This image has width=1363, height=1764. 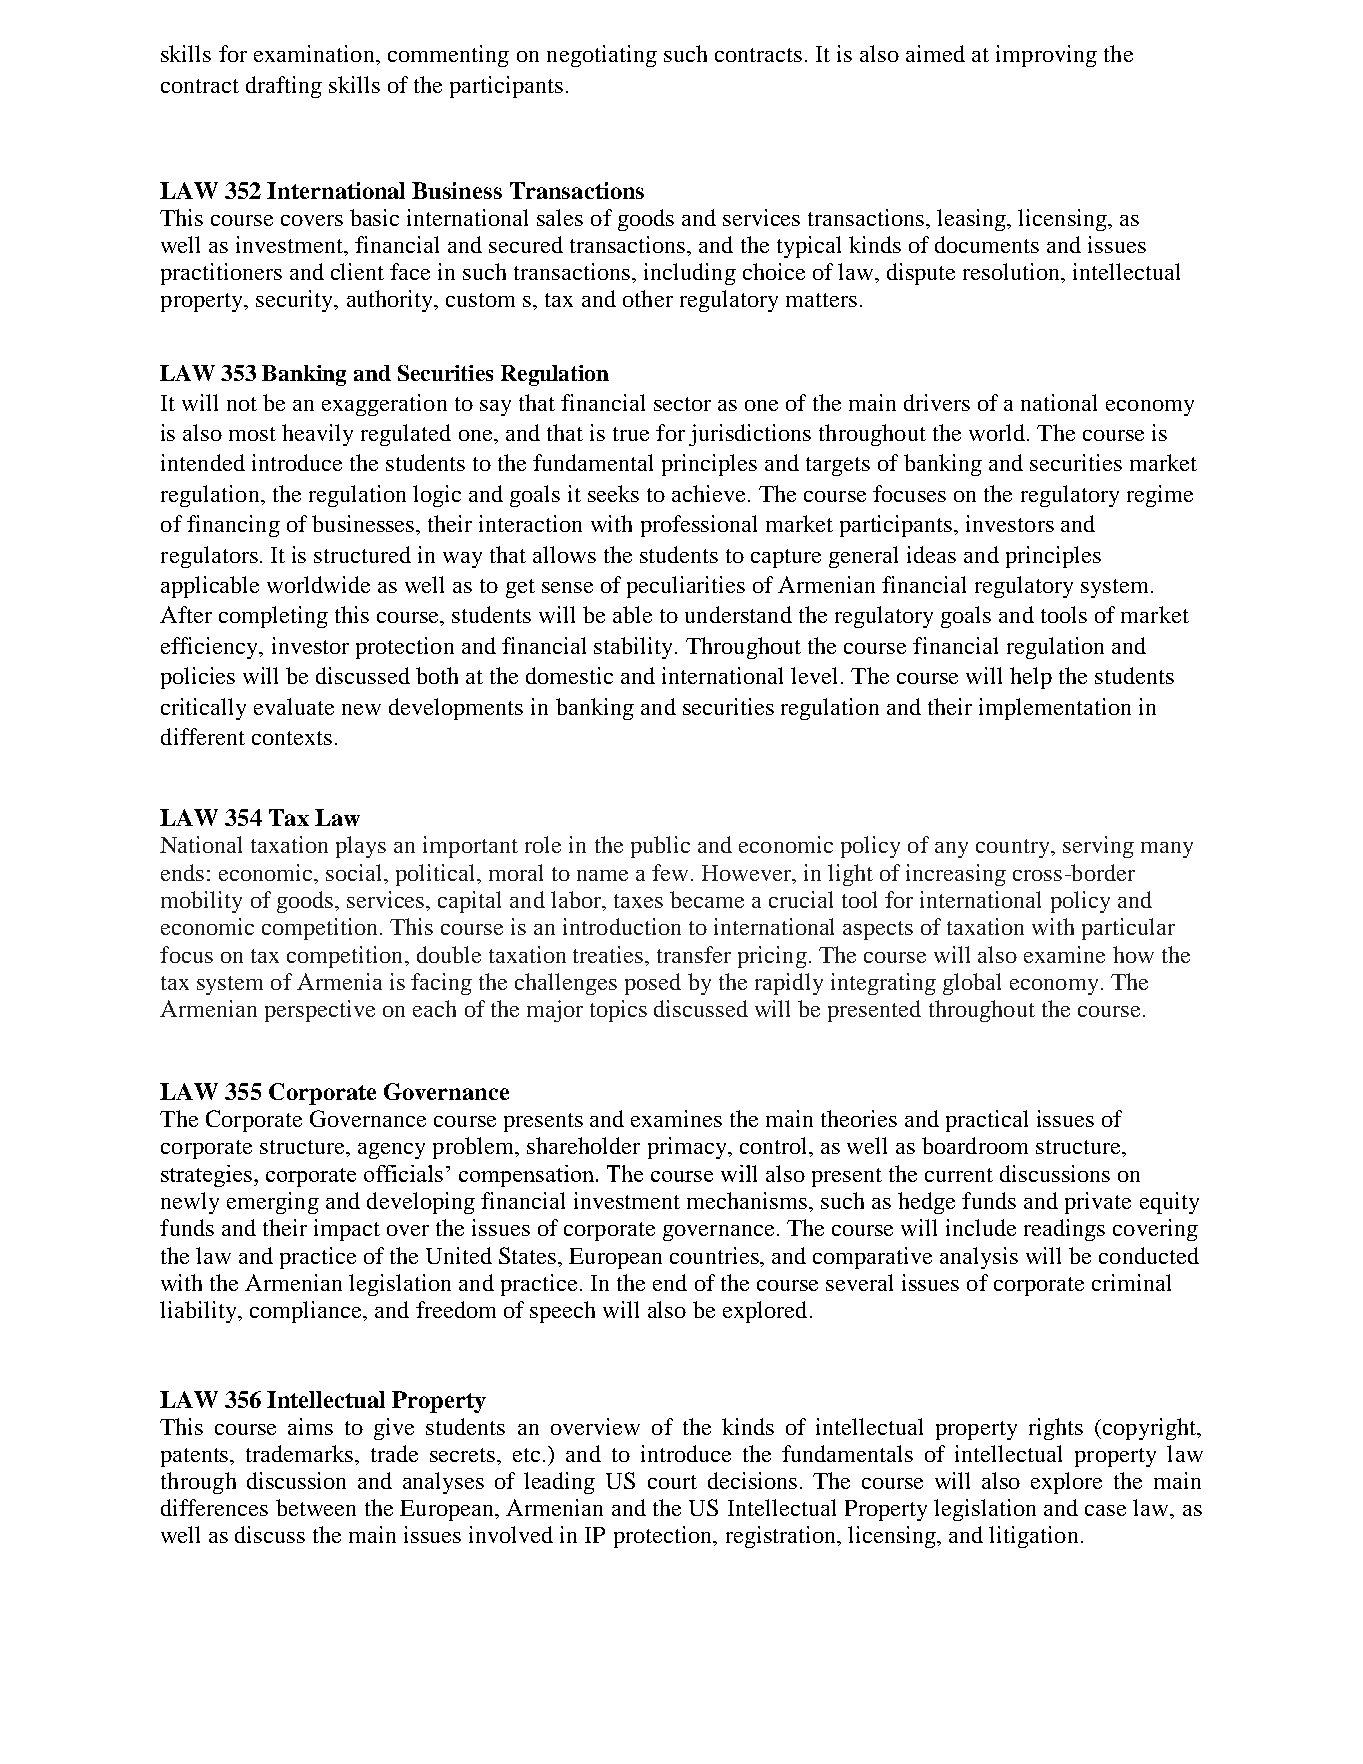 I want to click on improving, so click(x=1046, y=56).
